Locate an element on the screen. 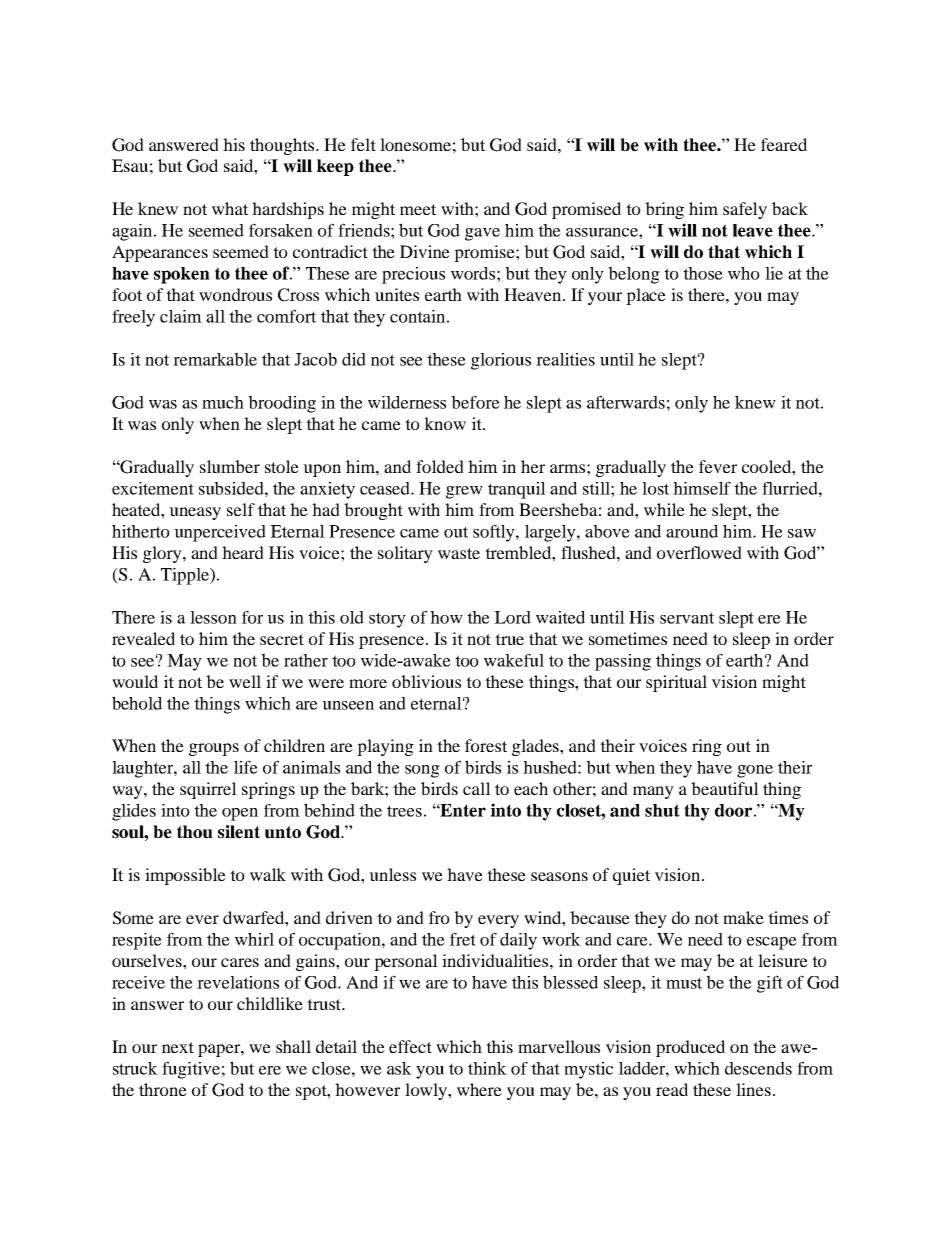 Image resolution: width=952 pixels, height=1233 pixels. what is located at coordinates (230, 208).
